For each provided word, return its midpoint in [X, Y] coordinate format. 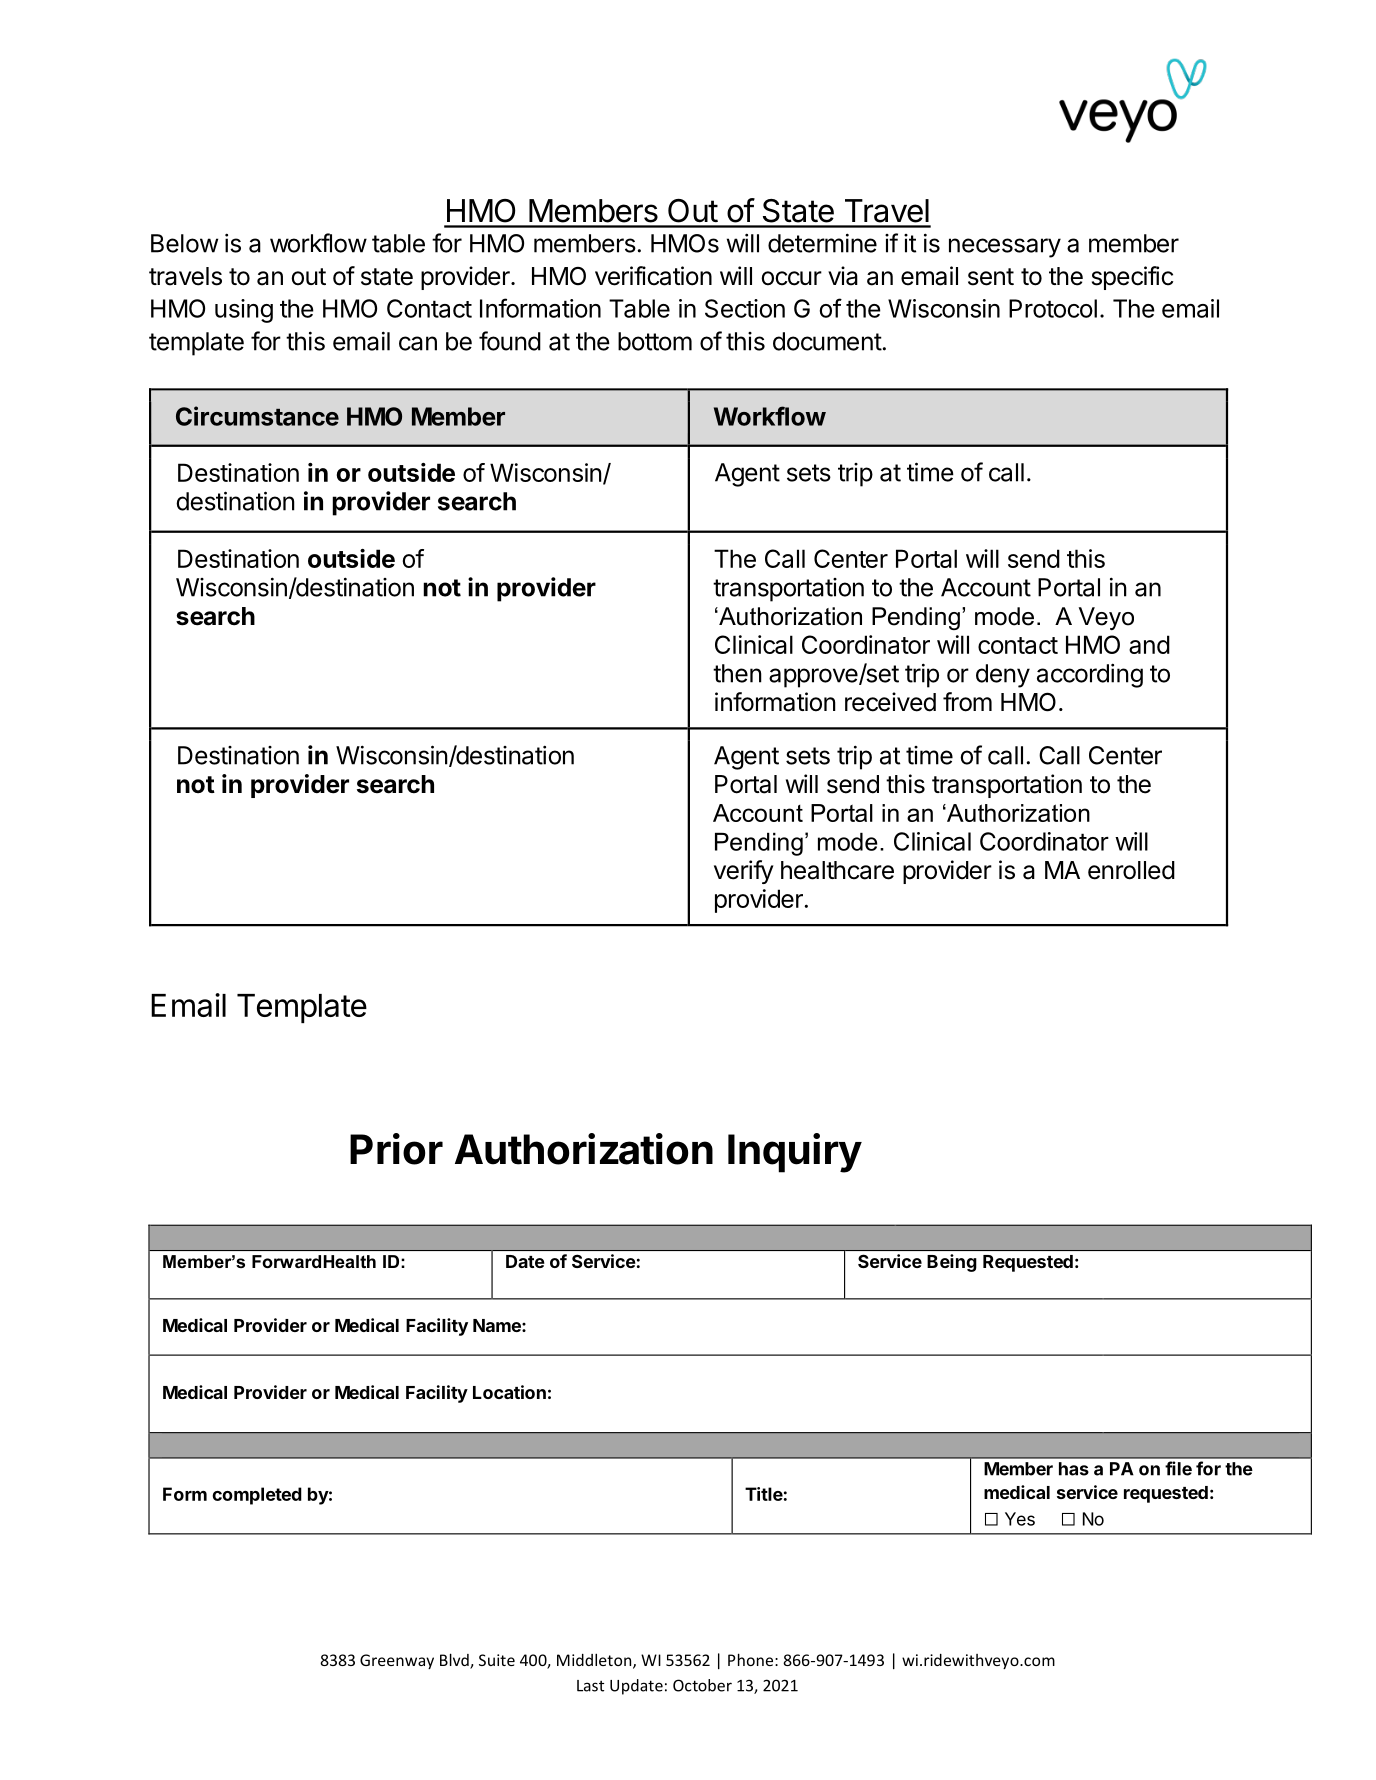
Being [951, 1263]
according [1090, 675]
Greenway [397, 1661]
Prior [396, 1149]
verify [744, 872]
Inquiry [795, 1153]
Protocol [1053, 308]
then [737, 673]
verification [653, 276]
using [244, 311]
